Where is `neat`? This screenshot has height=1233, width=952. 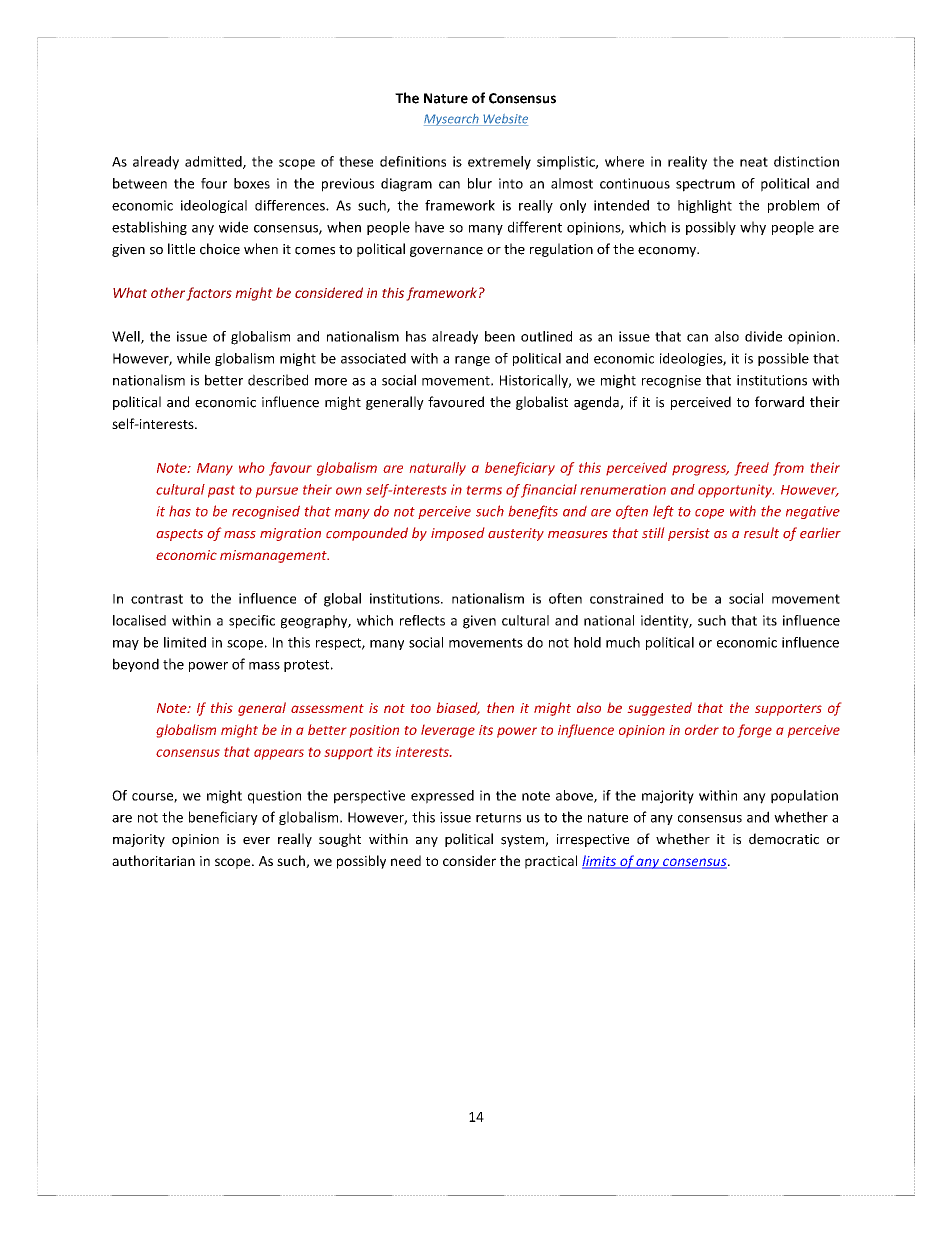
neat is located at coordinates (754, 162).
